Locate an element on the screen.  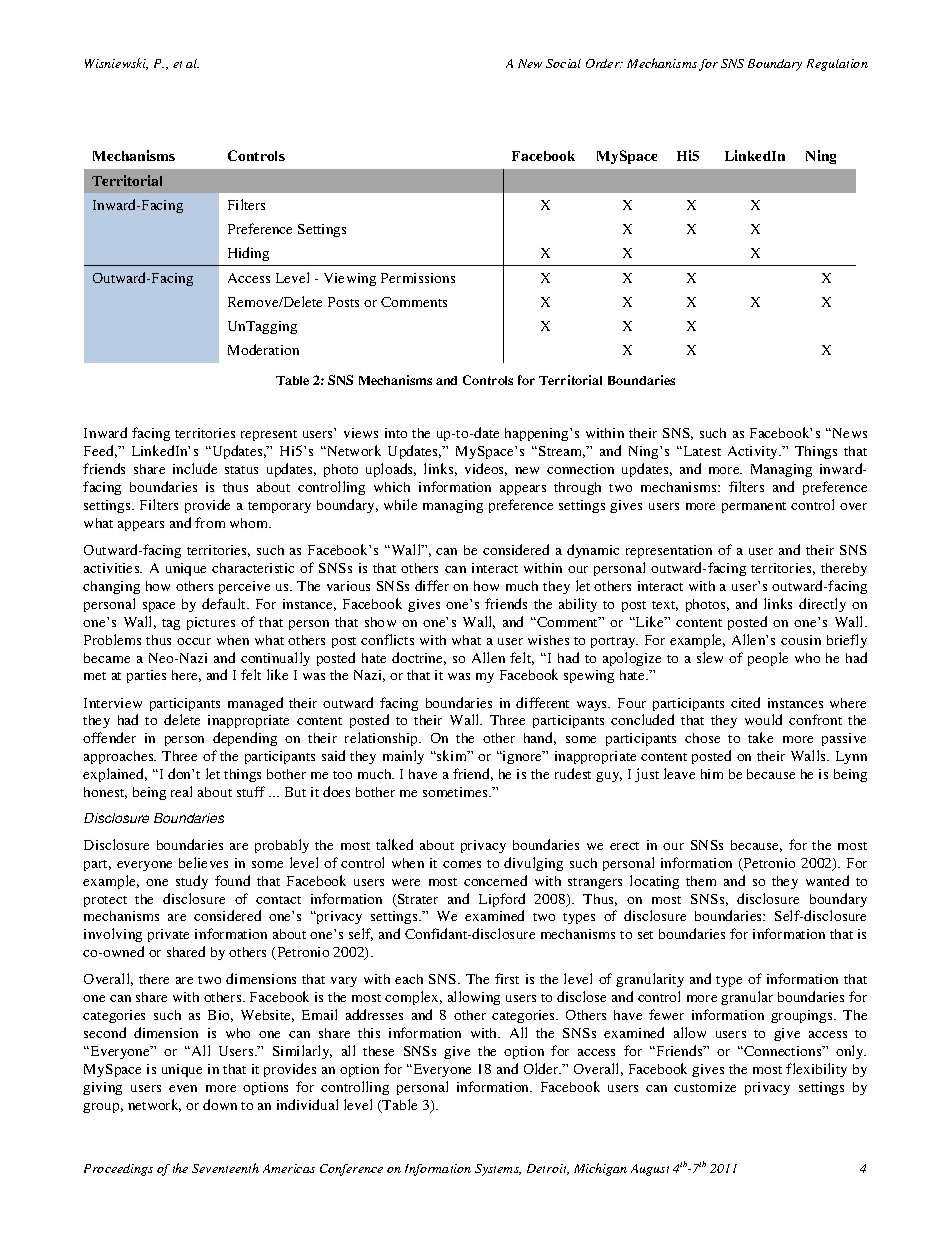
down is located at coordinates (220, 1104).
